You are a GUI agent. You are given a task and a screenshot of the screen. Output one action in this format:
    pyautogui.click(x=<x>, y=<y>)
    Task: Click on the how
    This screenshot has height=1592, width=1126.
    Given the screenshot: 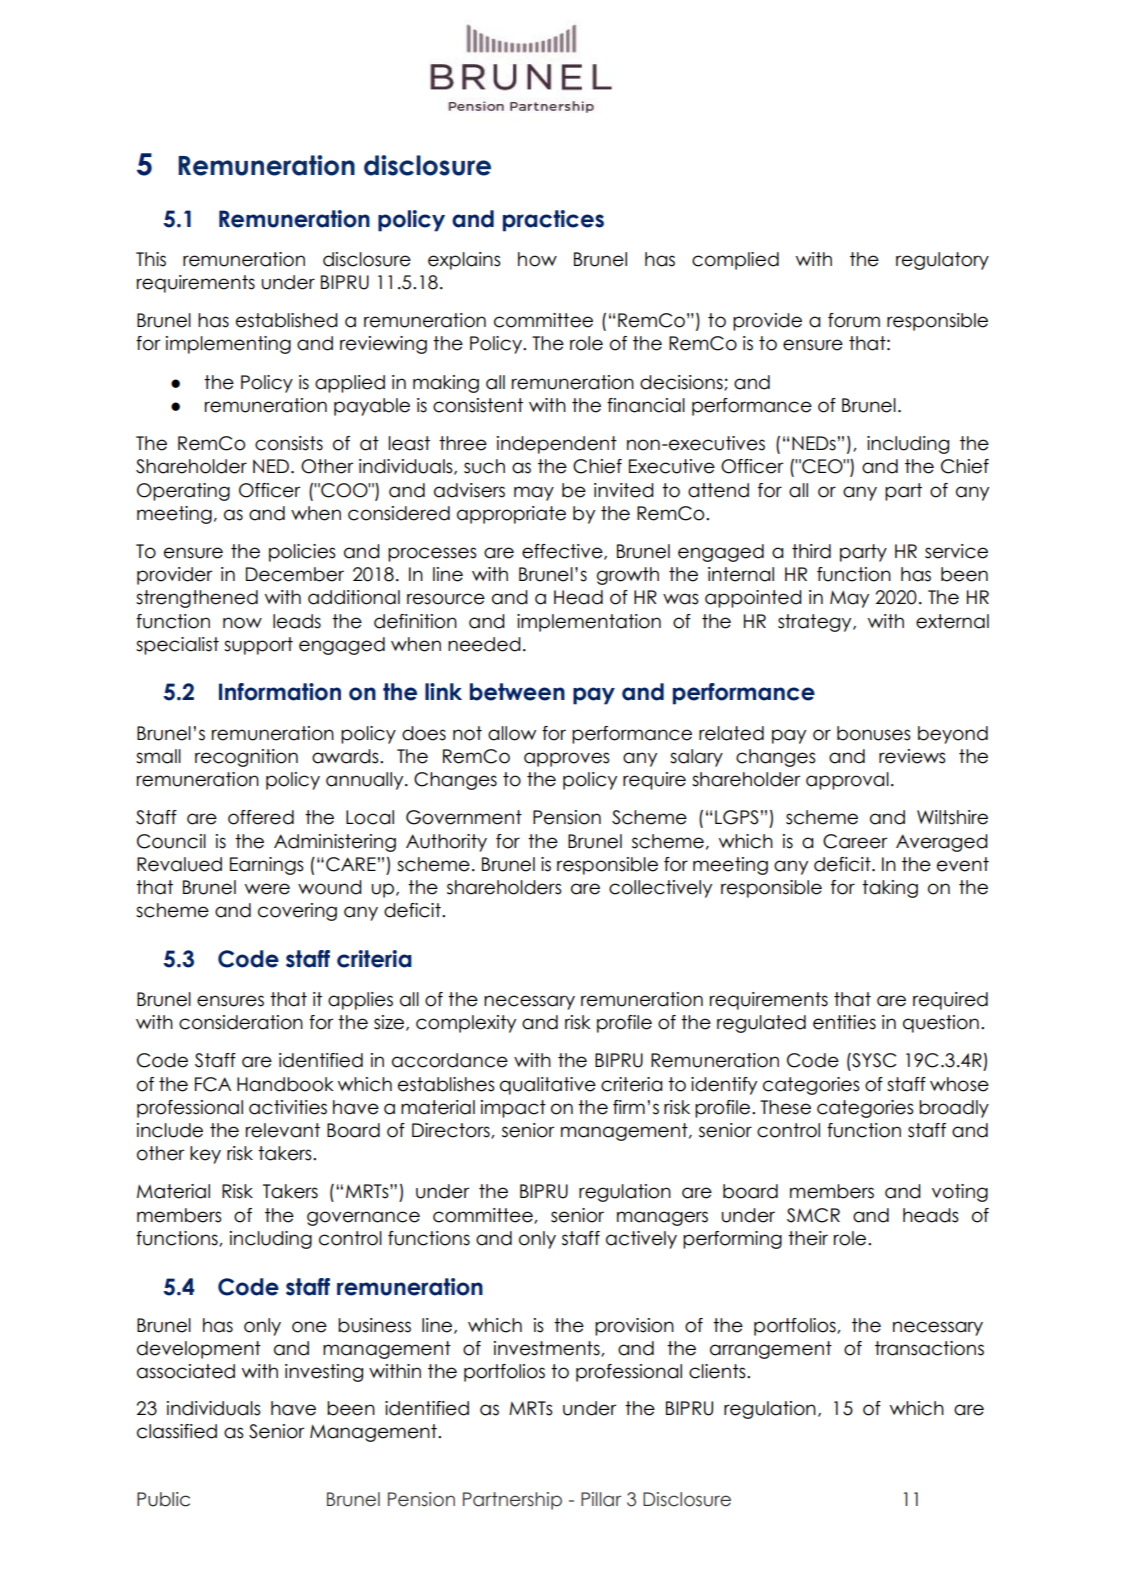 What is the action you would take?
    pyautogui.click(x=537, y=259)
